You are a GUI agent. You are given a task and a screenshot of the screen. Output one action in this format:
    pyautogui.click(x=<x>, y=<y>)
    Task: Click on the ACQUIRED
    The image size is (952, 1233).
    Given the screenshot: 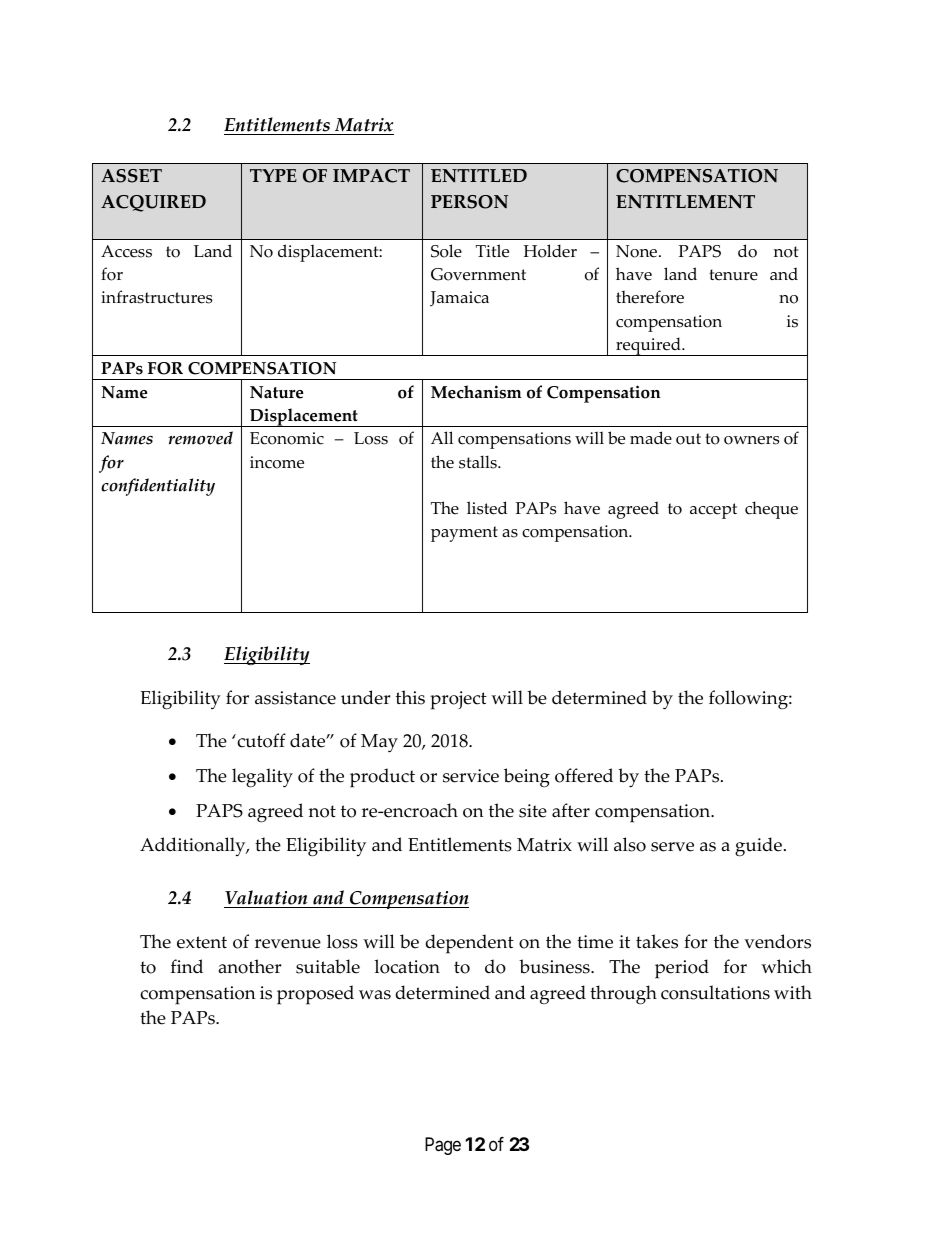 What is the action you would take?
    pyautogui.click(x=153, y=203)
